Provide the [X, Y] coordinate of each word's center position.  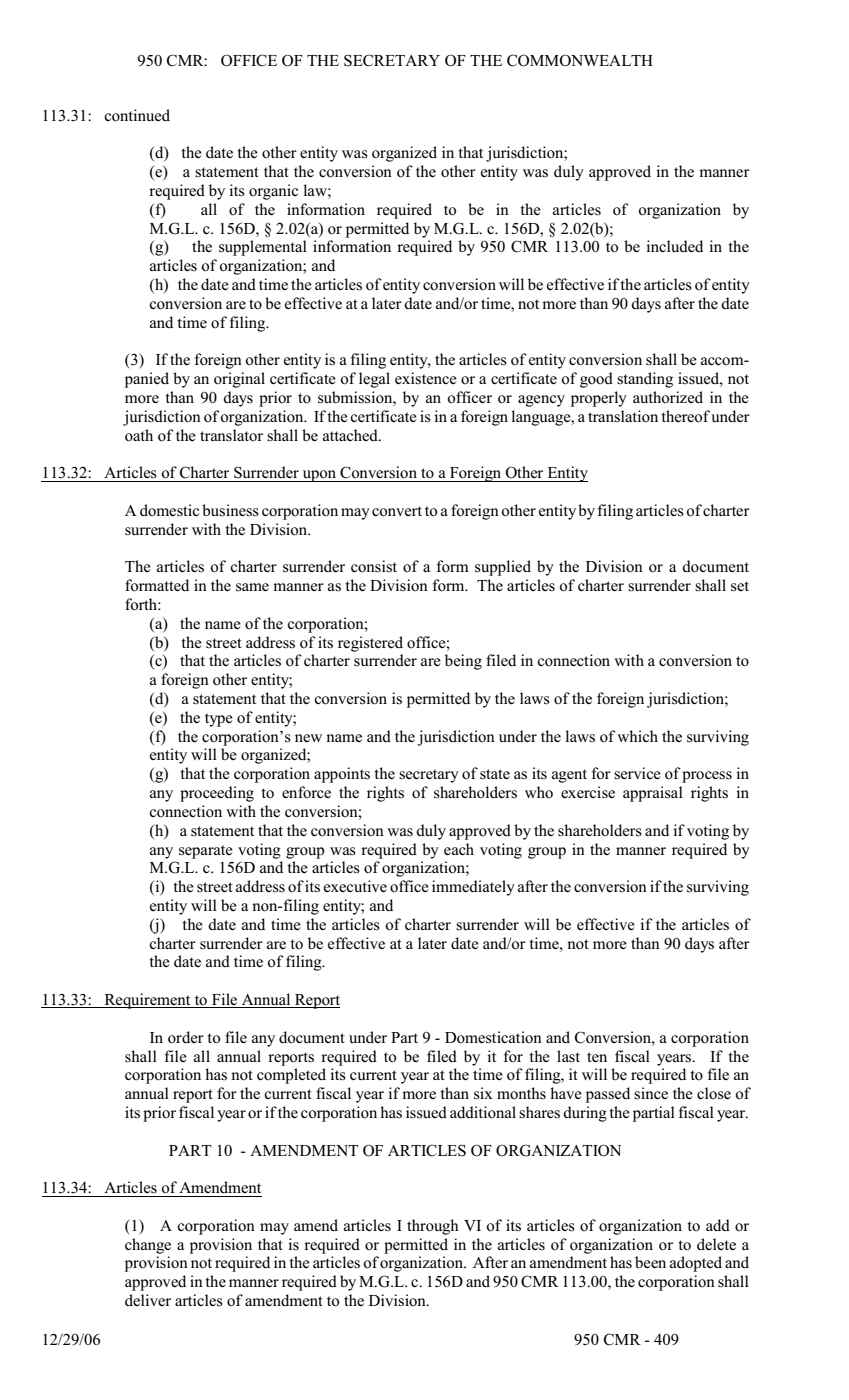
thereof [685, 416]
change [148, 1246]
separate [206, 852]
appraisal [653, 794]
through [433, 1227]
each [459, 849]
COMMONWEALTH [580, 60]
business [230, 510]
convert [397, 511]
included [674, 246]
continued [137, 115]
